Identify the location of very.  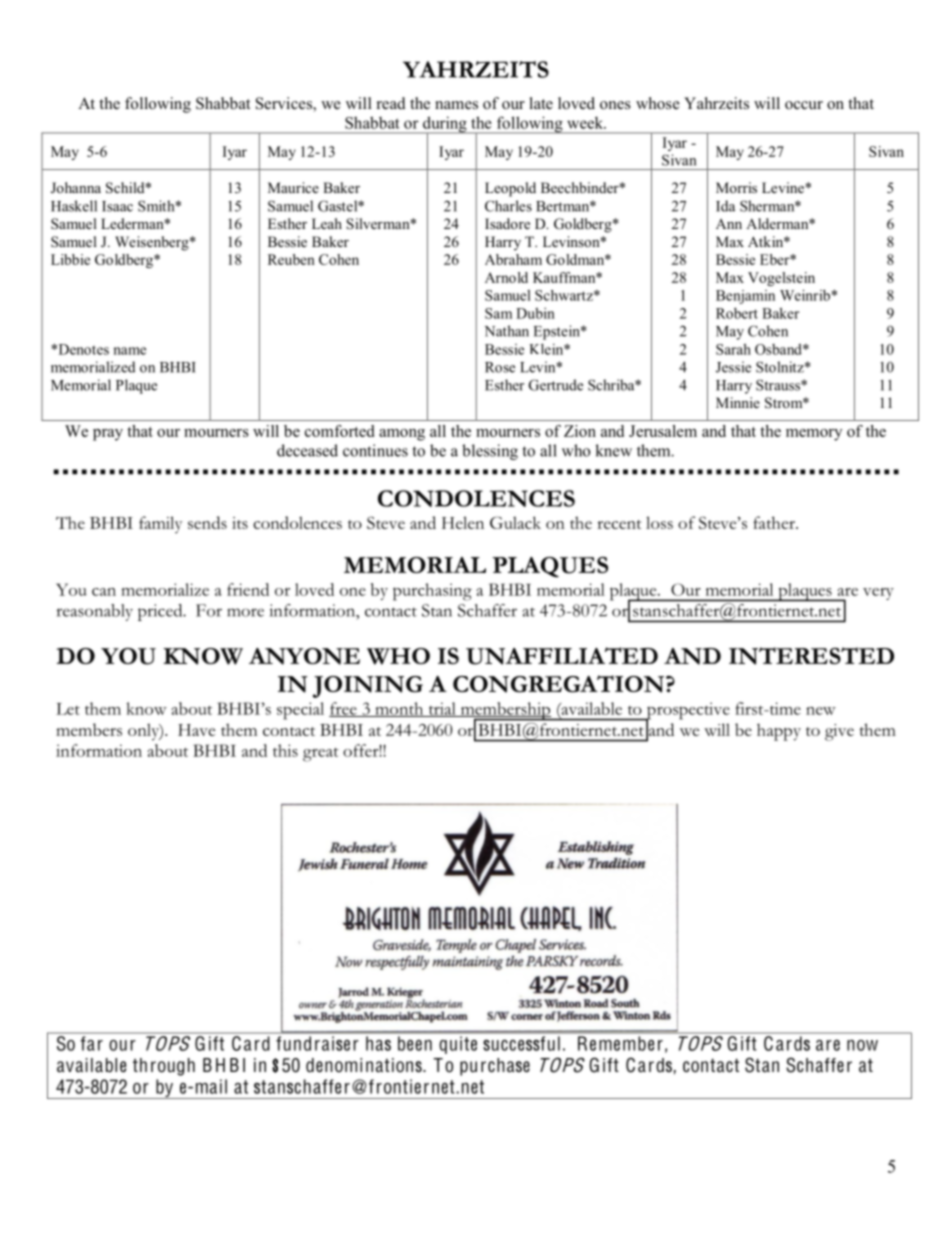
(878, 594).
